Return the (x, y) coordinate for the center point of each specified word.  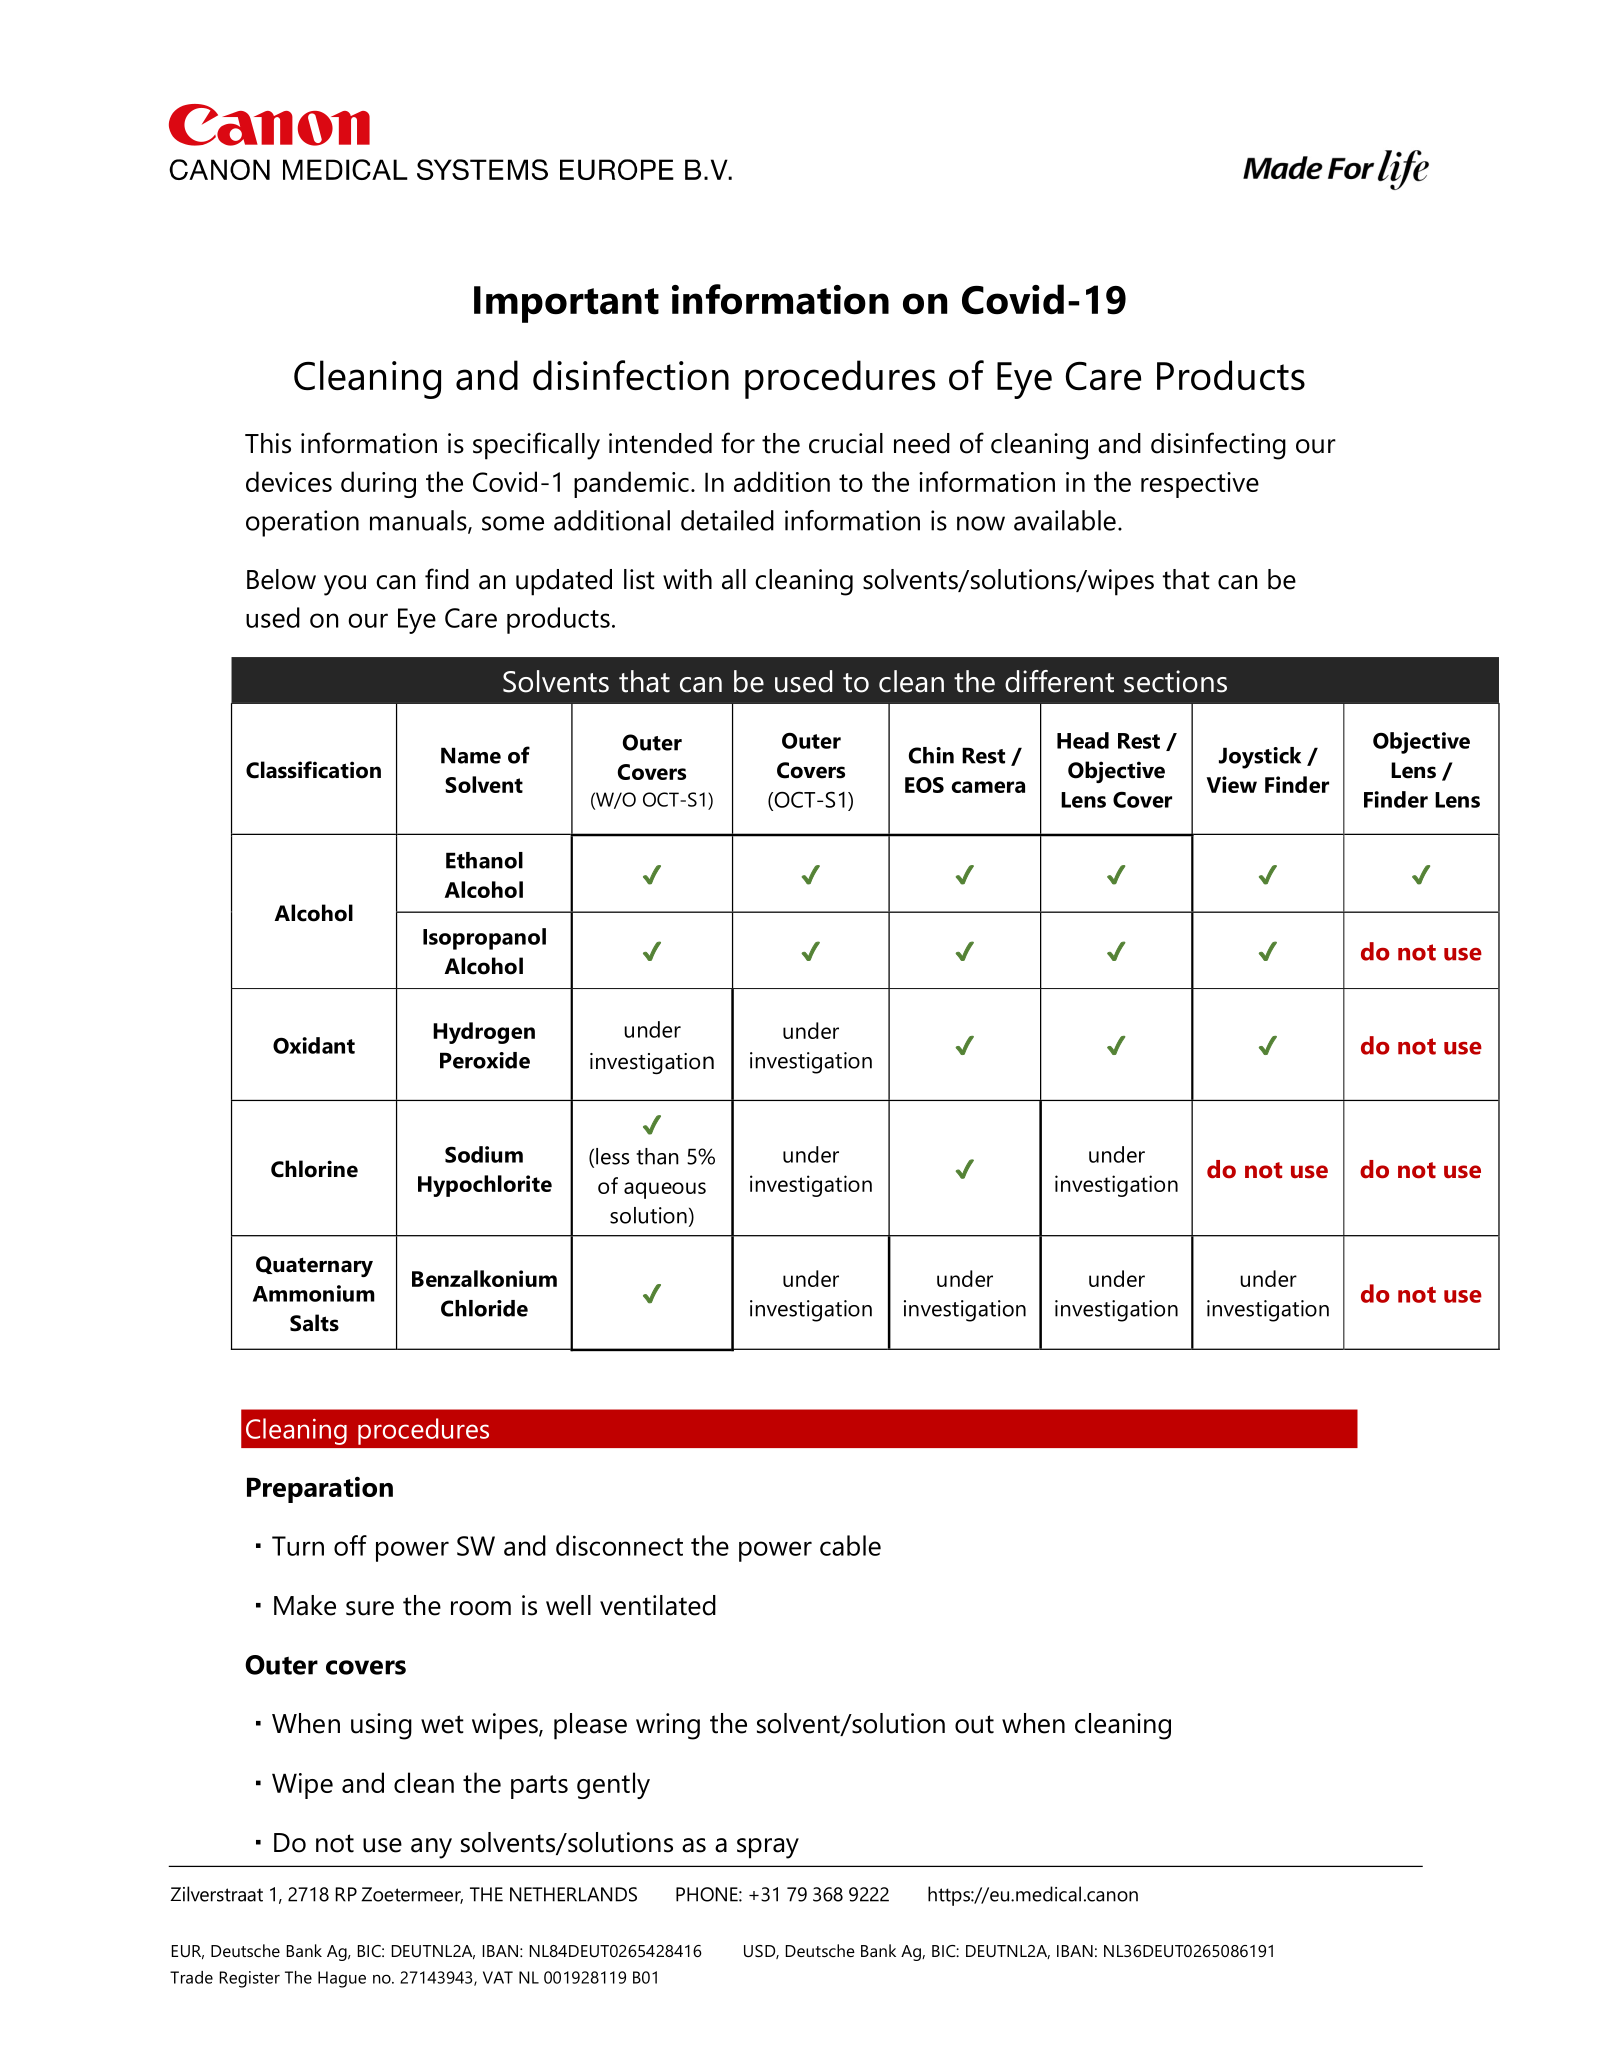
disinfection (631, 375)
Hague (342, 1979)
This (268, 443)
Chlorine (314, 1169)
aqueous (665, 1190)
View (1232, 784)
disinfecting (1218, 446)
